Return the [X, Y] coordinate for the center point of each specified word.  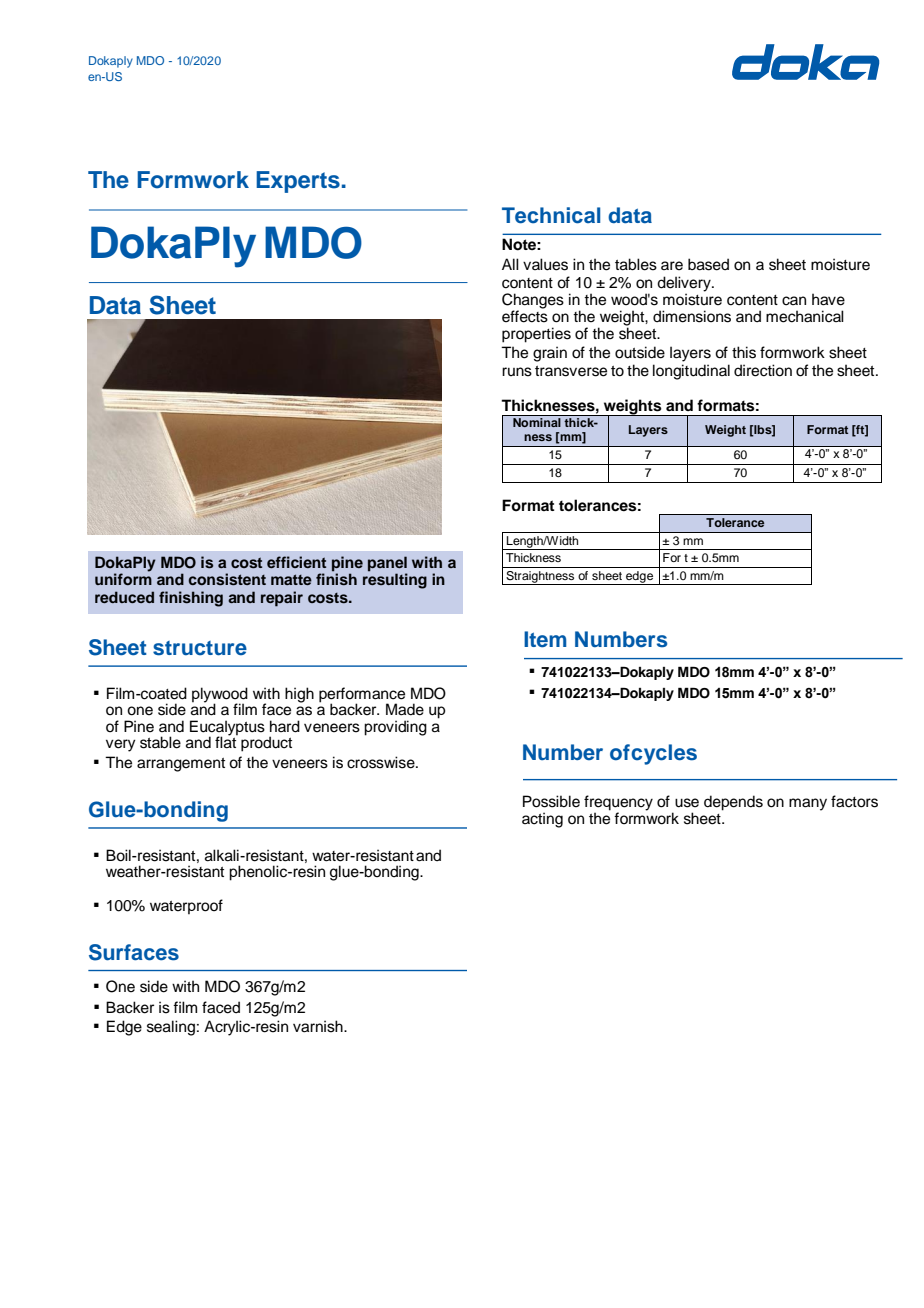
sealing [171, 1028]
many [808, 804]
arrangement [181, 765]
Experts [298, 182]
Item [545, 639]
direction [763, 370]
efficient [296, 562]
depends [733, 803]
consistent [227, 579]
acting [542, 820]
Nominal [537, 422]
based [708, 264]
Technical [551, 215]
